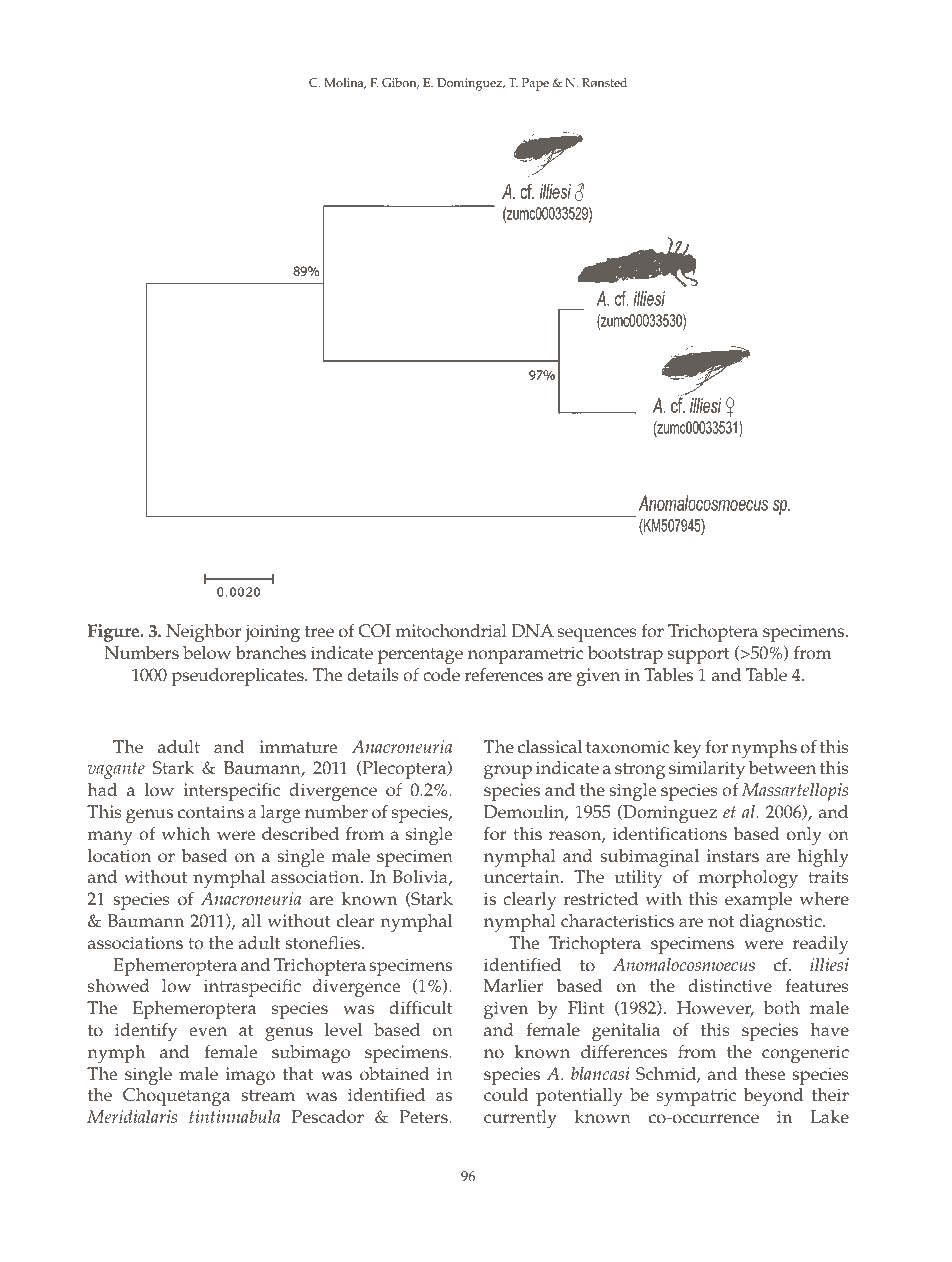 This screenshot has height=1262, width=952. I want to click on mitochondrial, so click(451, 631).
